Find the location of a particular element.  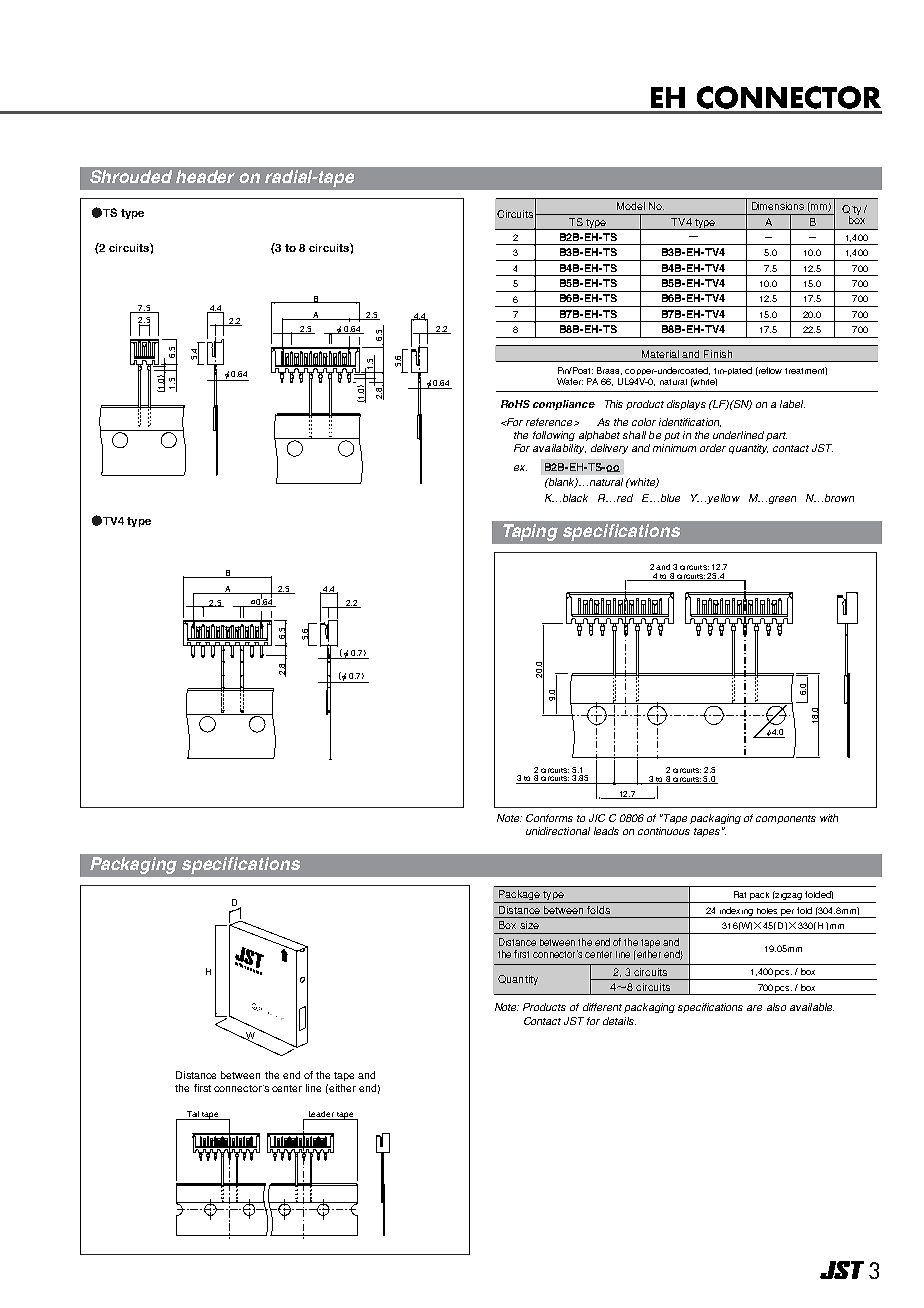

label is located at coordinates (792, 404).
